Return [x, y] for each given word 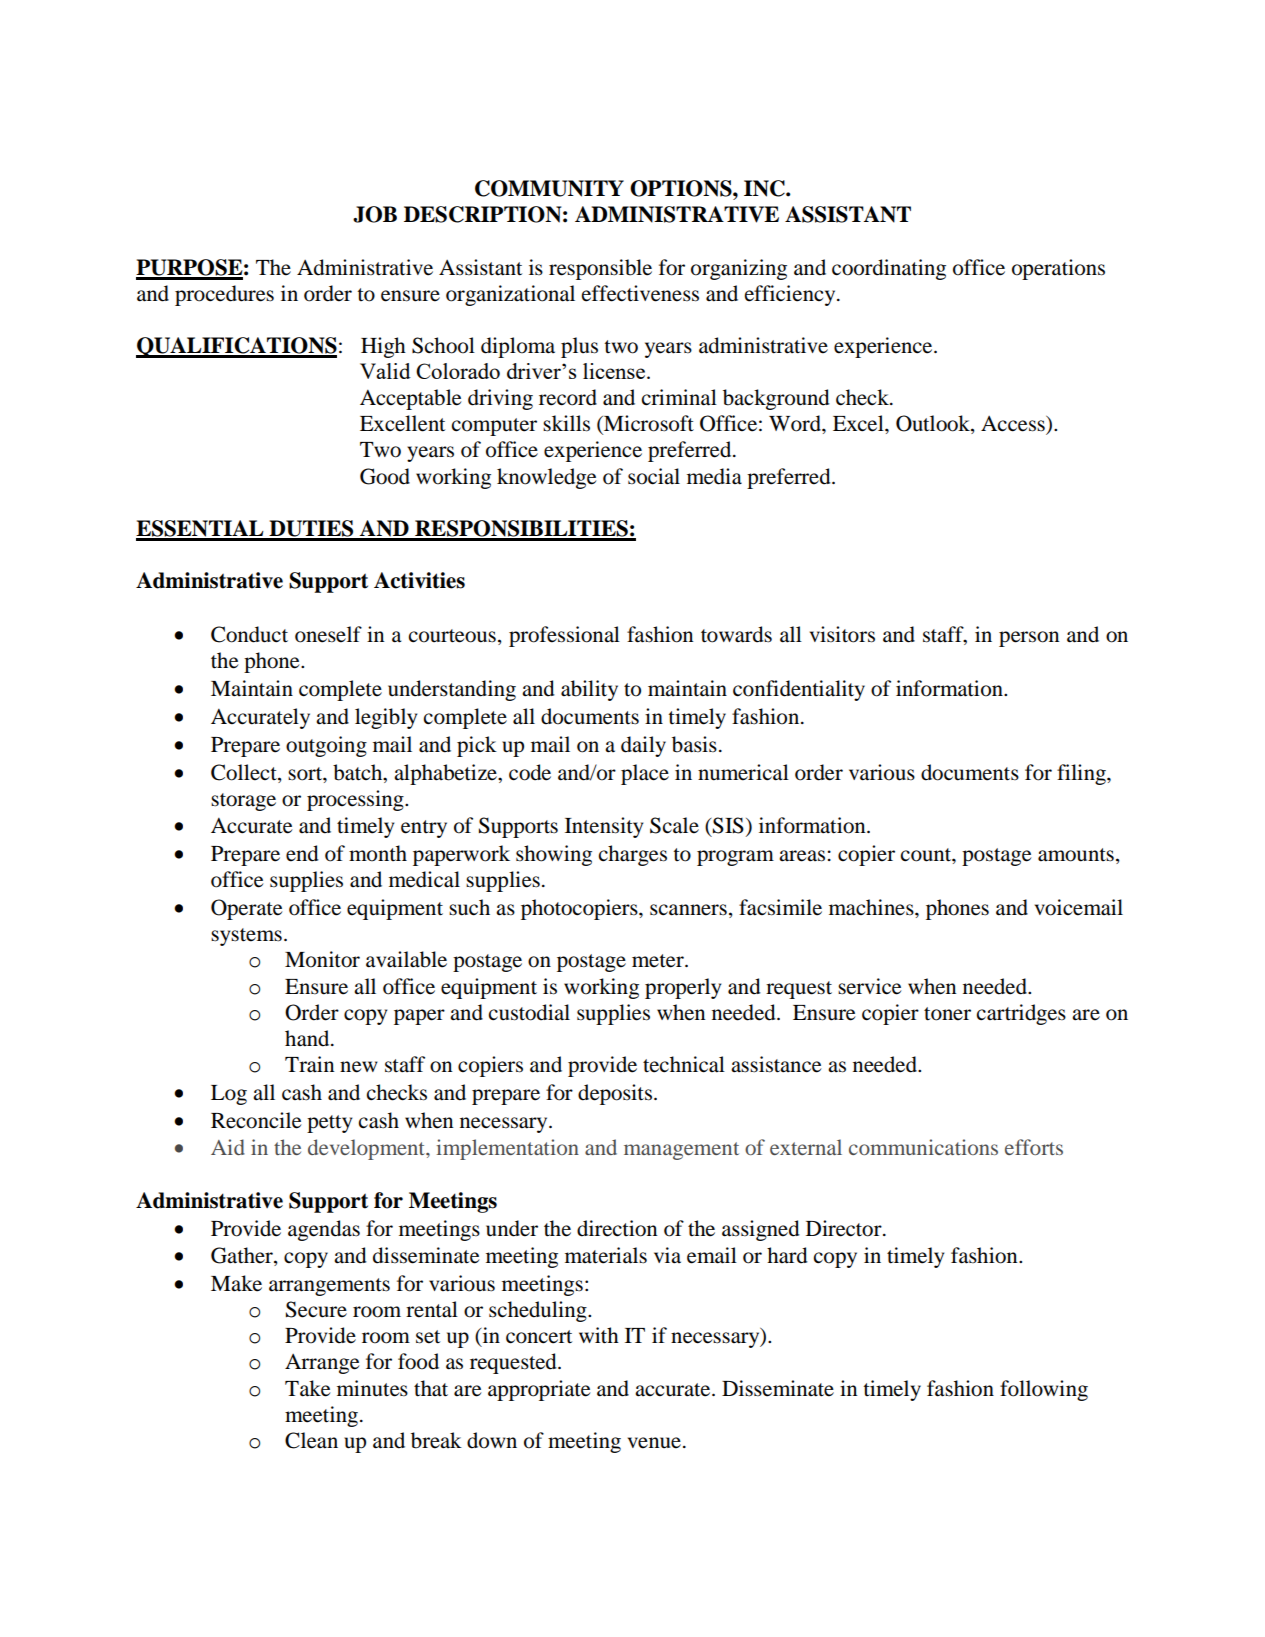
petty [329, 1124]
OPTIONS [682, 188]
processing [356, 800]
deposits [615, 1094]
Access [1014, 424]
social [654, 476]
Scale [674, 825]
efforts [1034, 1147]
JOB [375, 214]
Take [307, 1388]
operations [1058, 269]
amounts [1076, 855]
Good [385, 476]
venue [654, 1443]
